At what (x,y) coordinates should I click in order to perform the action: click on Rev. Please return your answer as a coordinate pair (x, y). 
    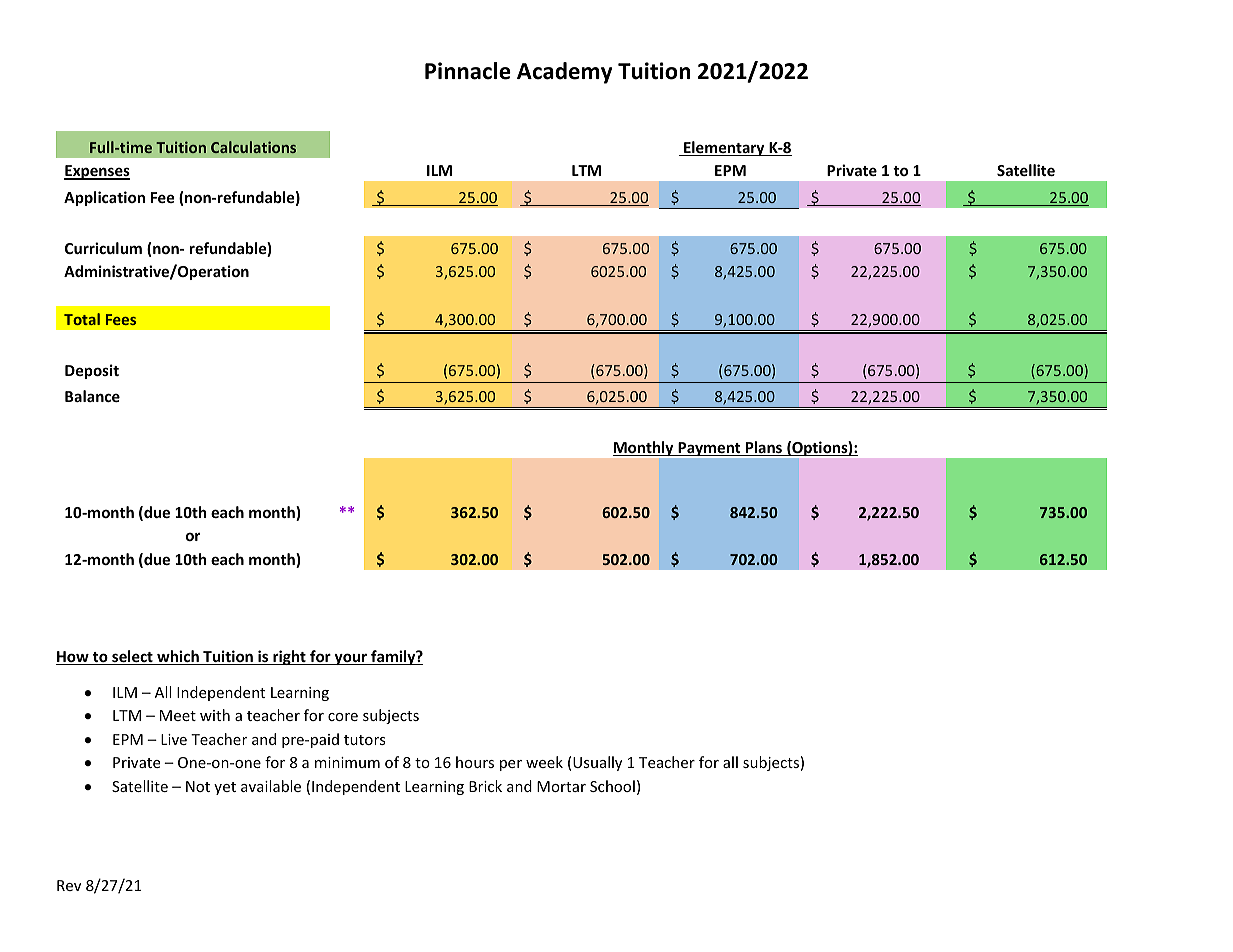
    Looking at the image, I should click on (69, 885).
